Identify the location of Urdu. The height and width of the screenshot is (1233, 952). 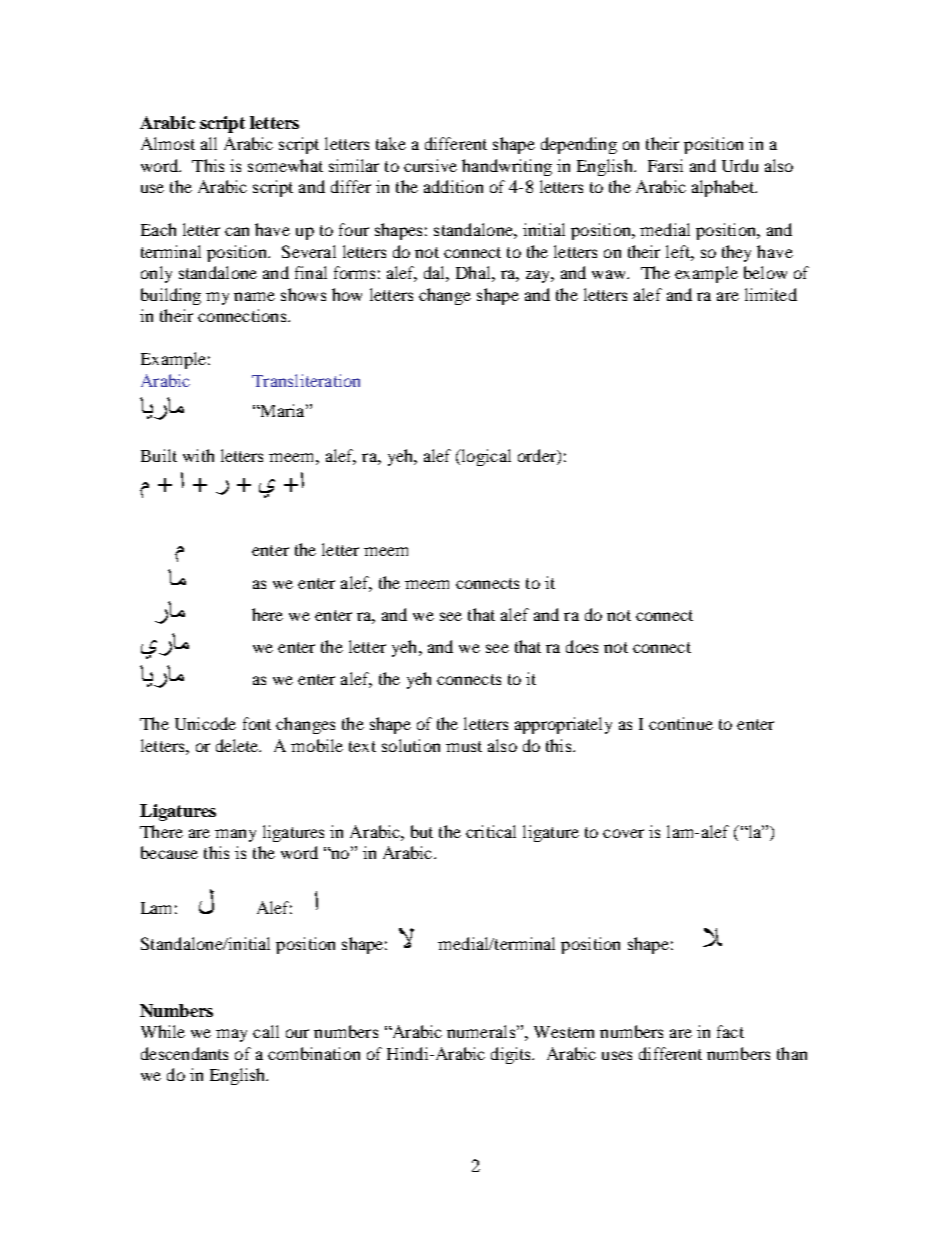
(740, 165).
